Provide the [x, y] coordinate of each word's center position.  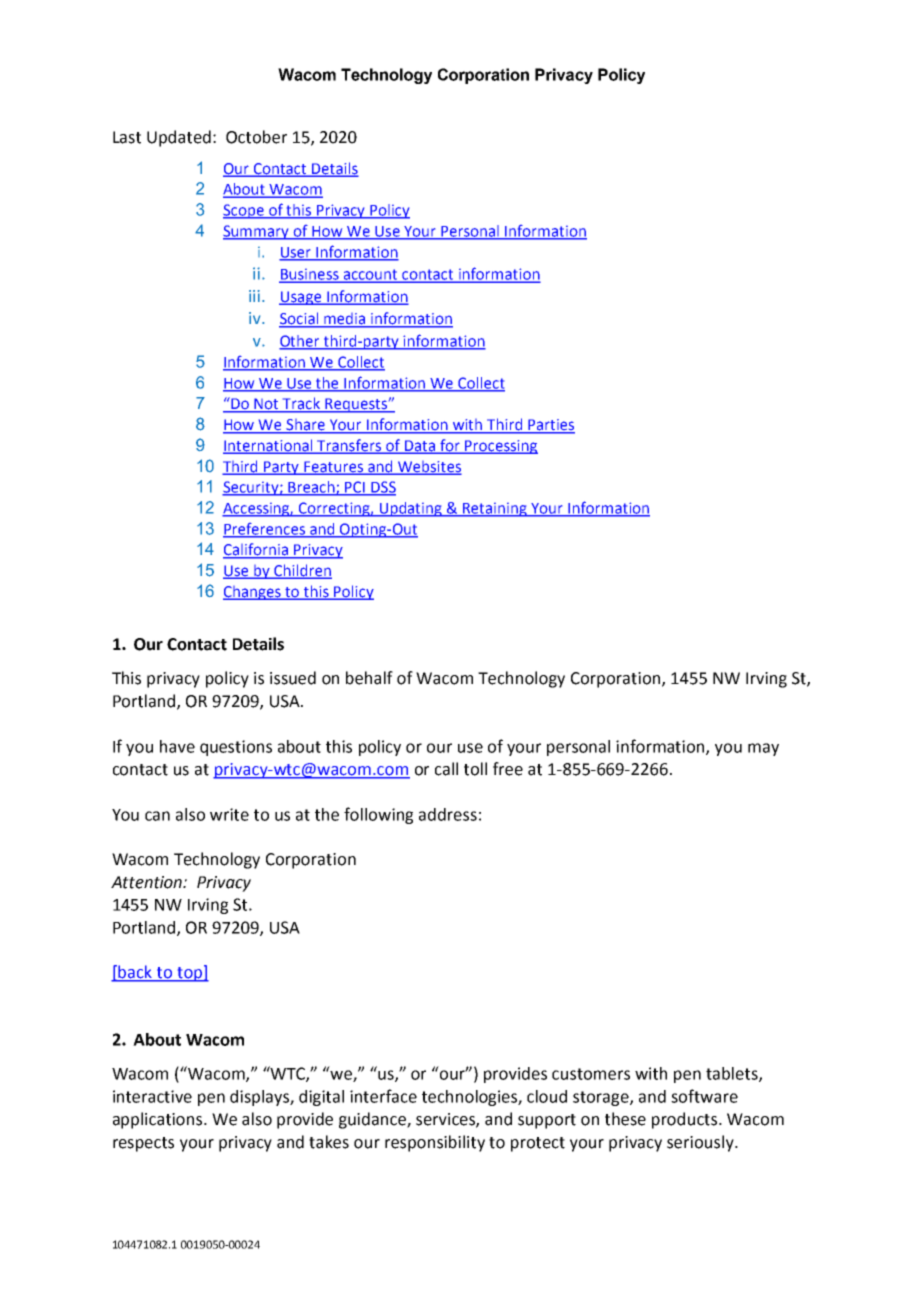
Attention [148, 882]
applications [159, 1120]
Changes [253, 593]
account [370, 275]
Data [419, 447]
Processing [500, 447]
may [763, 749]
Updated [179, 138]
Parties [550, 426]
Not [267, 405]
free [508, 769]
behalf [369, 678]
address [448, 814]
